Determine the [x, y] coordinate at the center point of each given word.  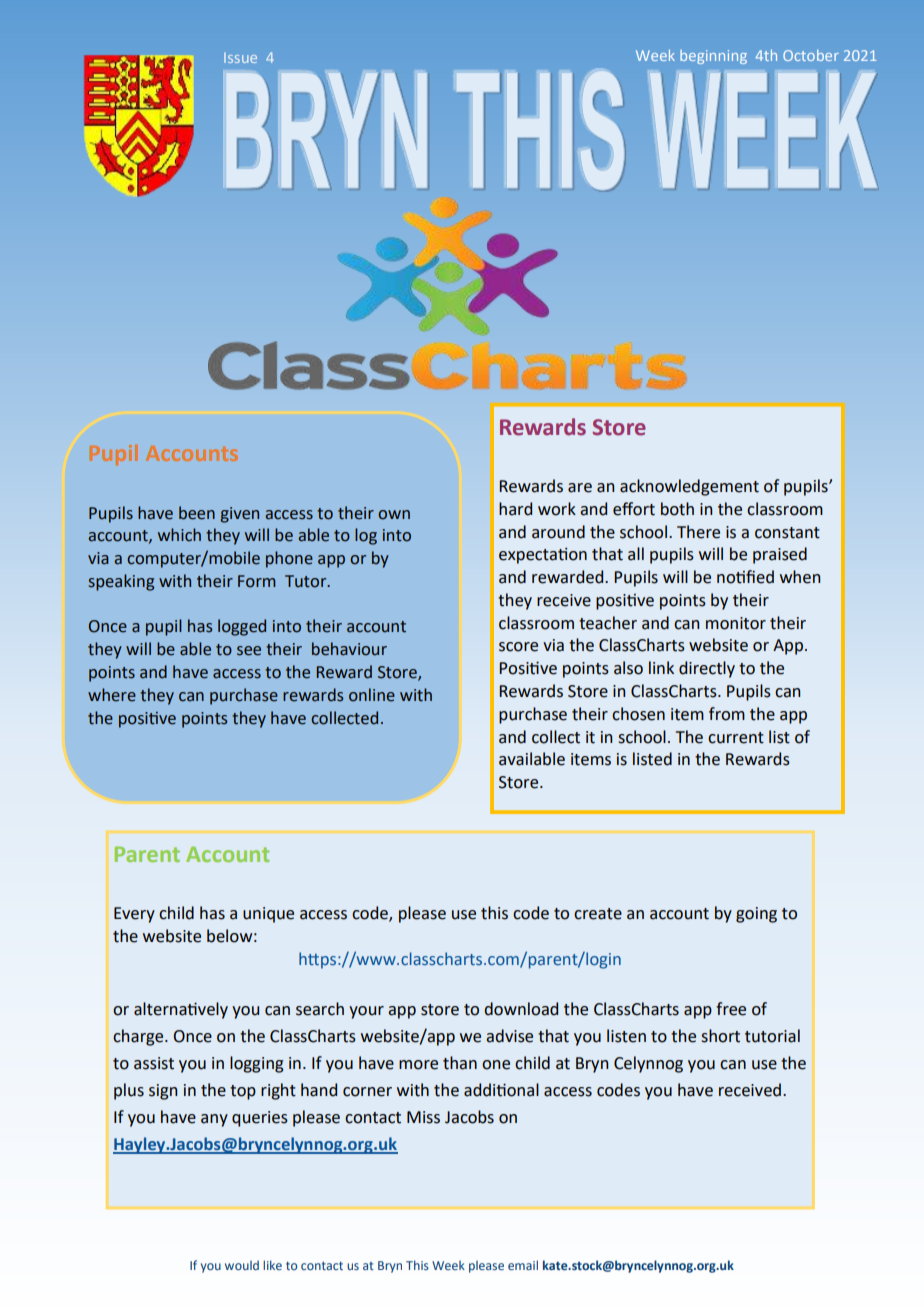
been [197, 513]
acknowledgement [689, 487]
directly [707, 669]
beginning [713, 57]
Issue [240, 58]
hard [515, 509]
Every [134, 915]
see [249, 651]
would [242, 1265]
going [756, 915]
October [811, 55]
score [518, 647]
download [521, 1009]
